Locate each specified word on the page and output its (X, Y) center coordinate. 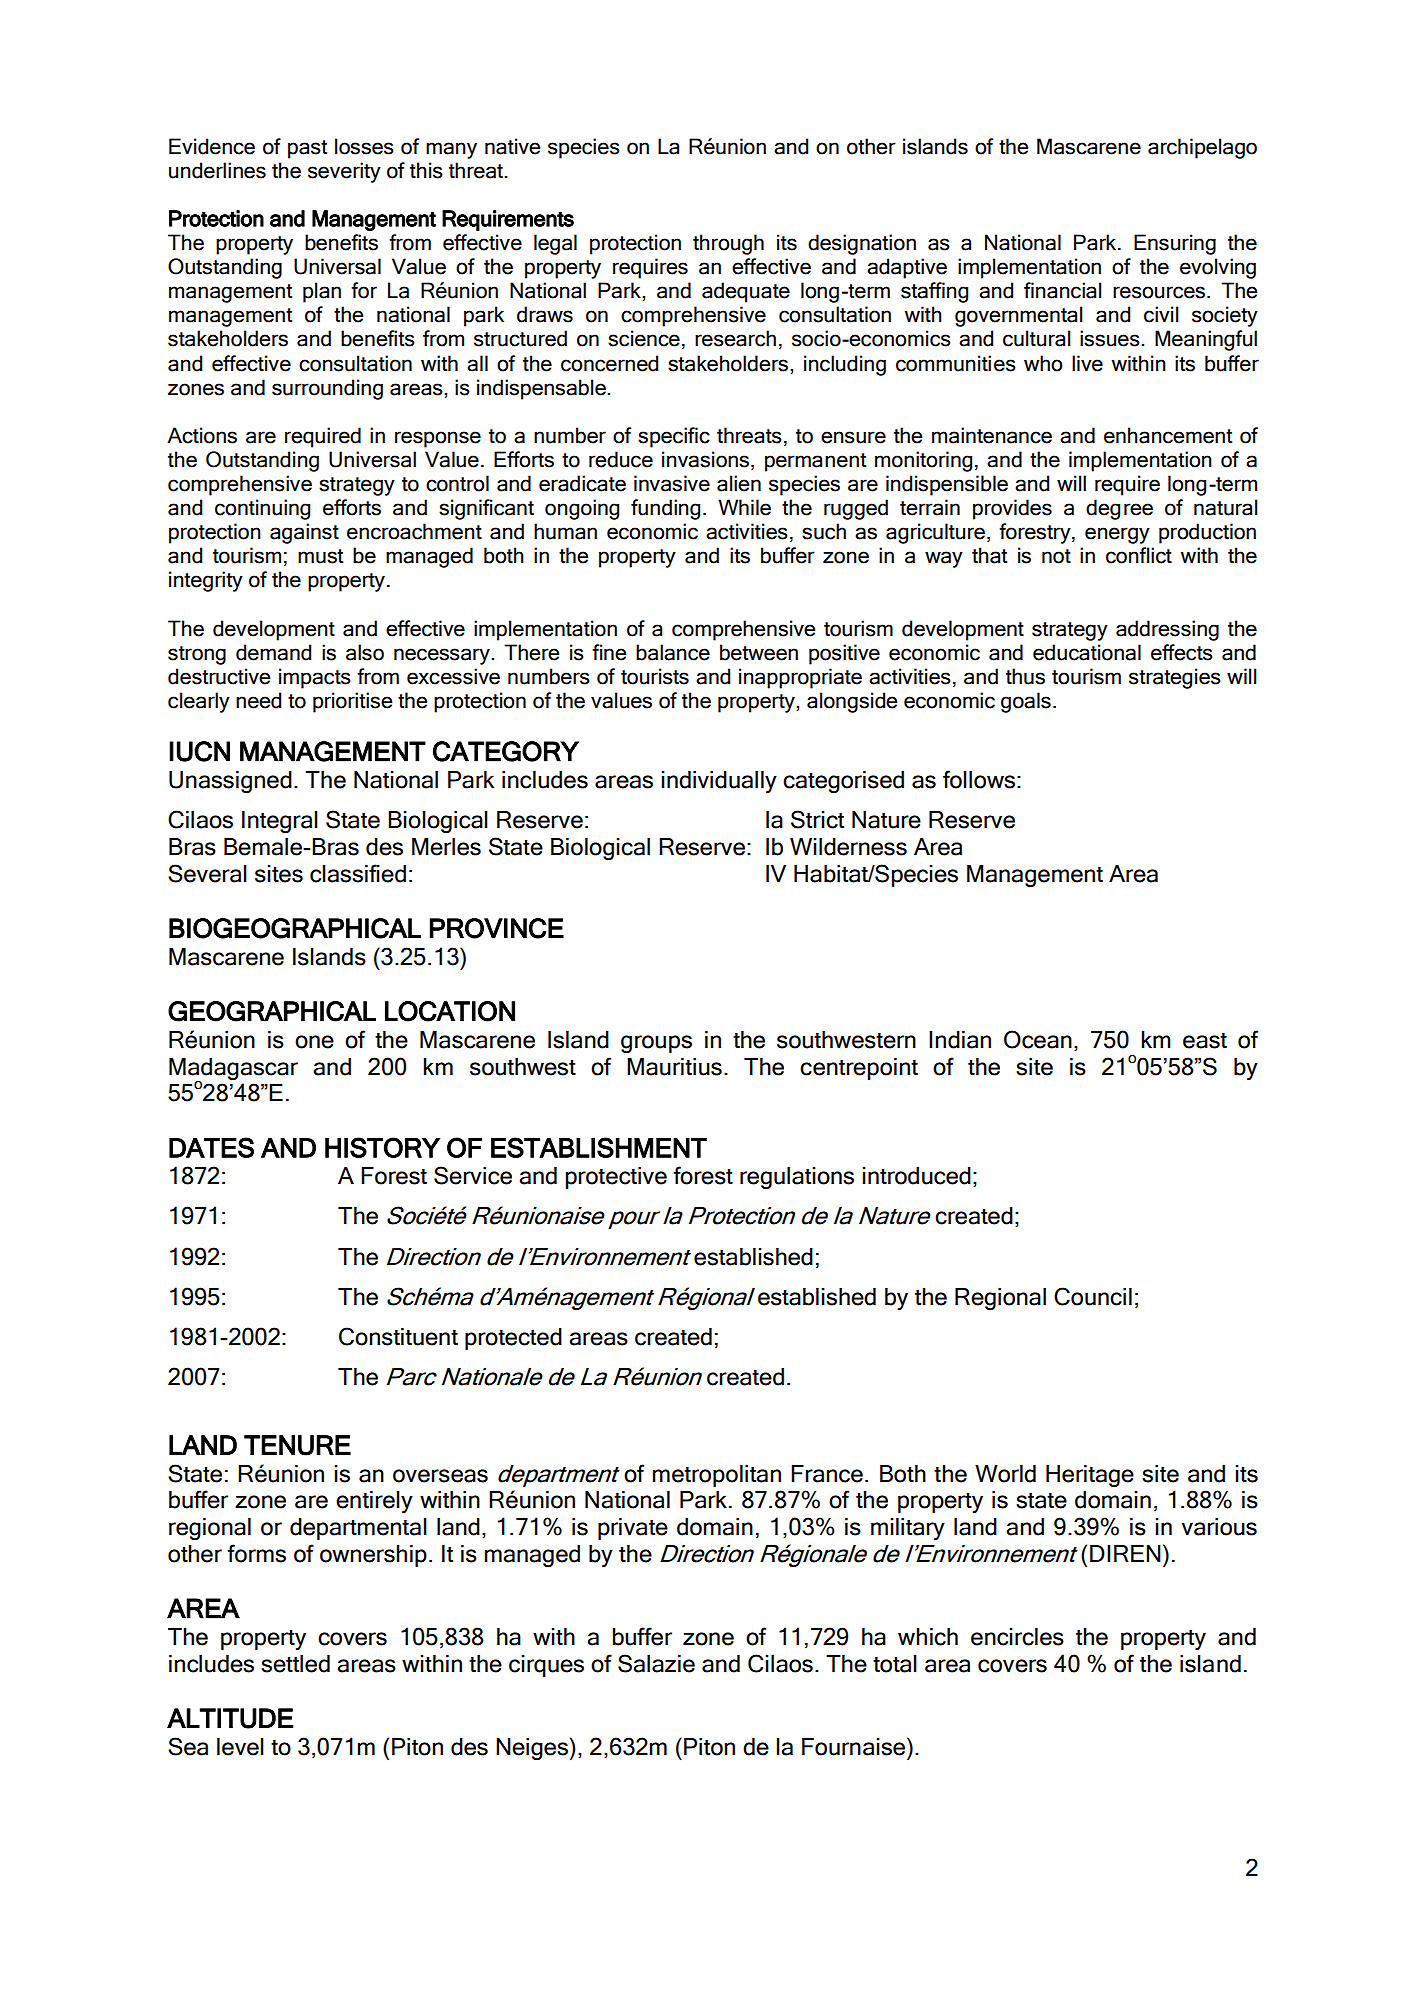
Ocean (1038, 1039)
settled (295, 1664)
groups (656, 1044)
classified (358, 873)
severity (344, 172)
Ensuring (1175, 244)
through (728, 244)
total (895, 1664)
